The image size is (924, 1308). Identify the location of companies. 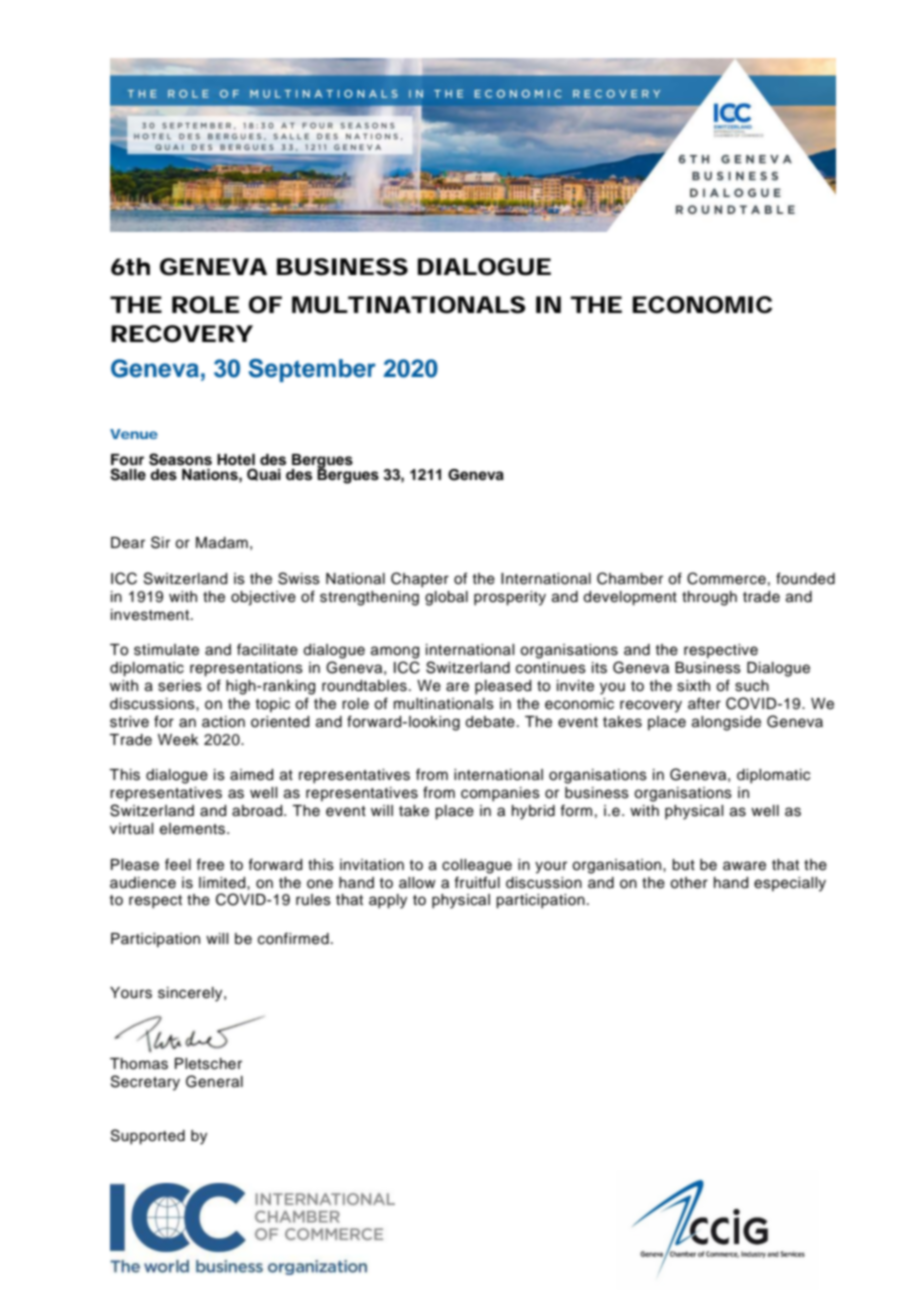
(500, 794).
